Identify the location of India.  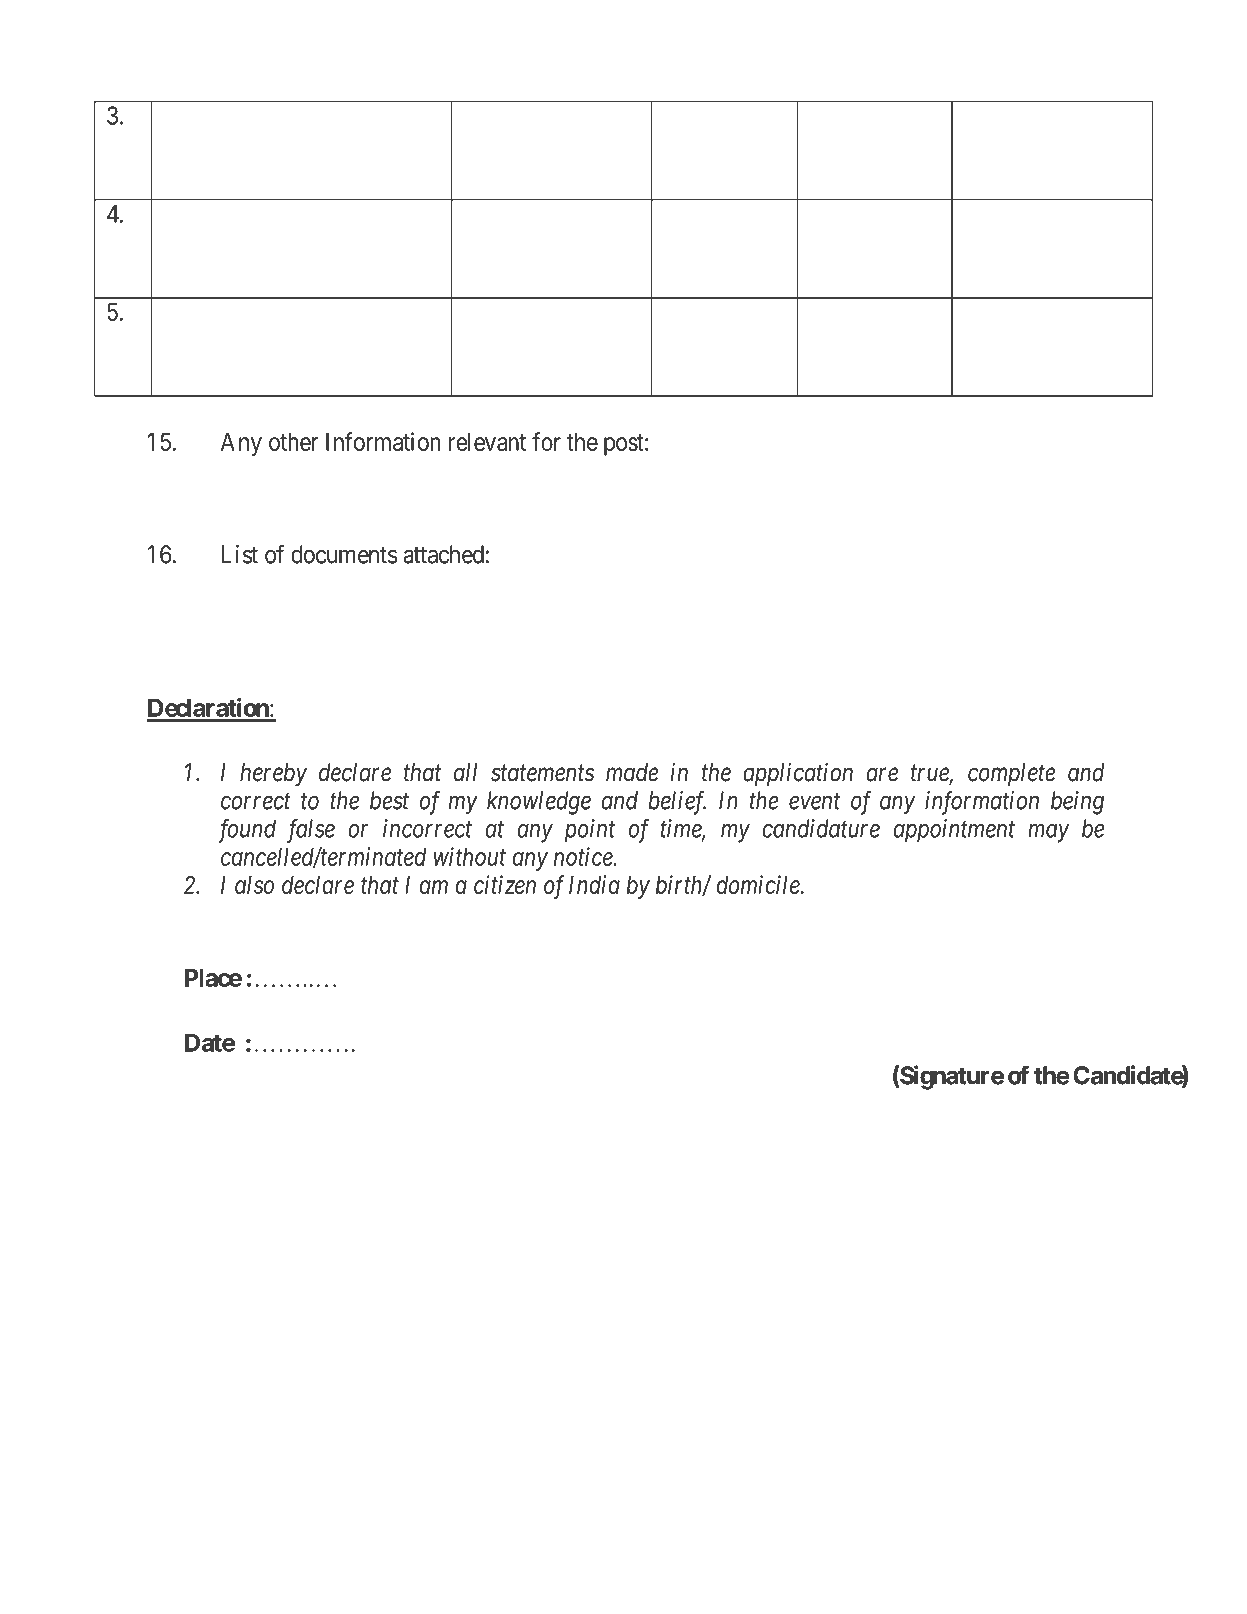
(594, 884).
